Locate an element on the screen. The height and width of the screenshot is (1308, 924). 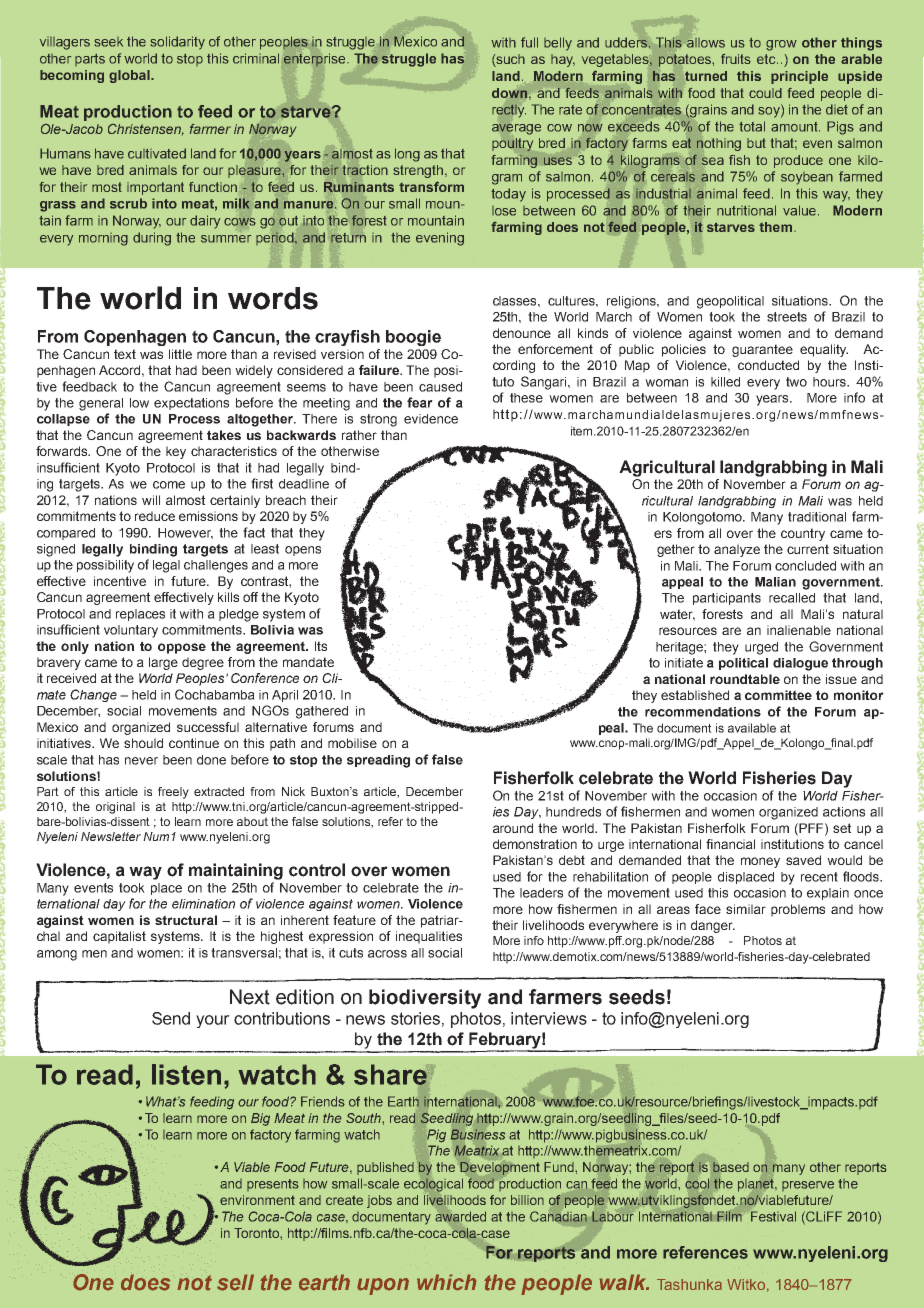
full is located at coordinates (529, 42).
